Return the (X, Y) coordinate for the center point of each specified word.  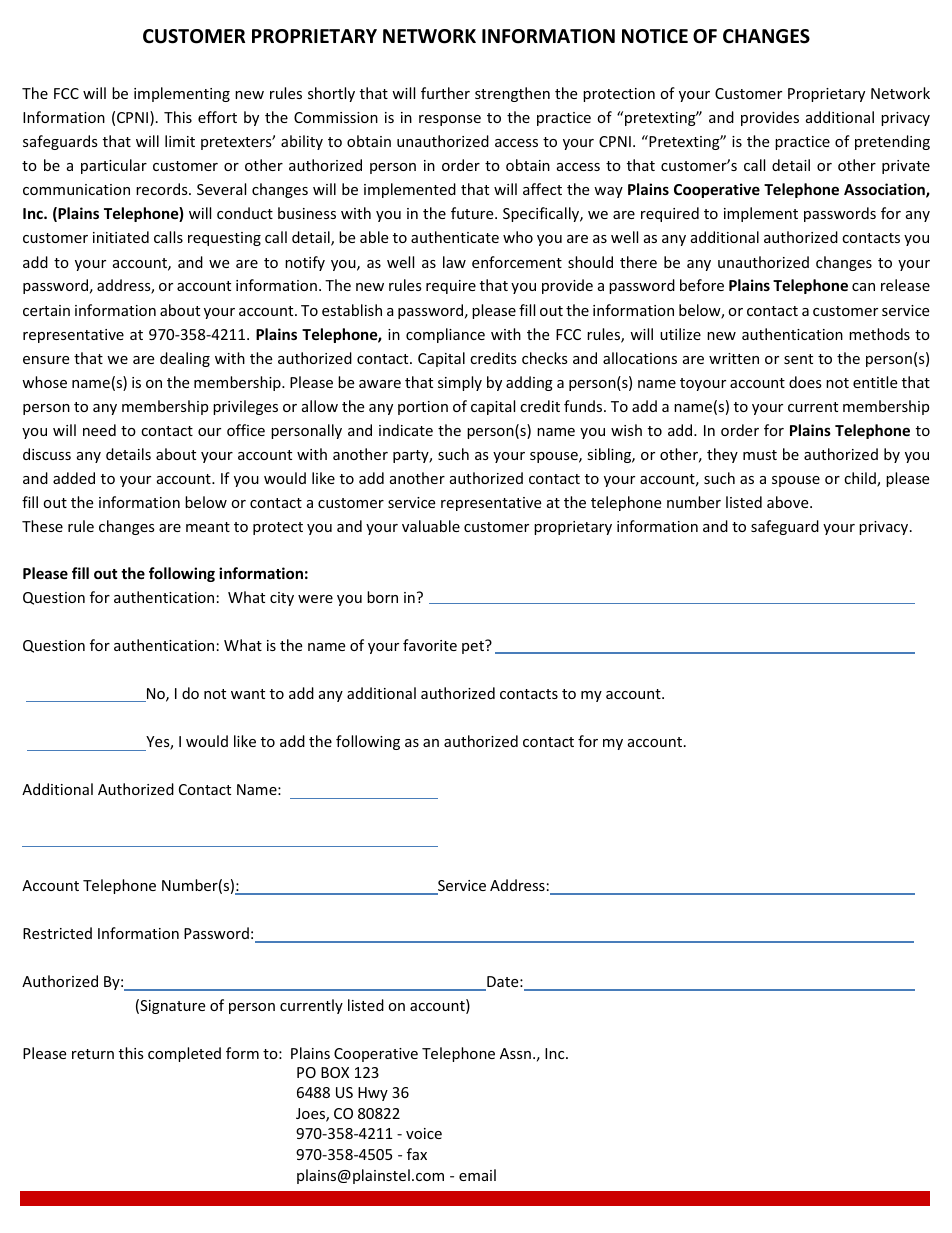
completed (184, 1054)
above (789, 502)
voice (424, 1133)
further (445, 93)
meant (208, 527)
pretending (892, 142)
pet (474, 647)
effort (217, 117)
